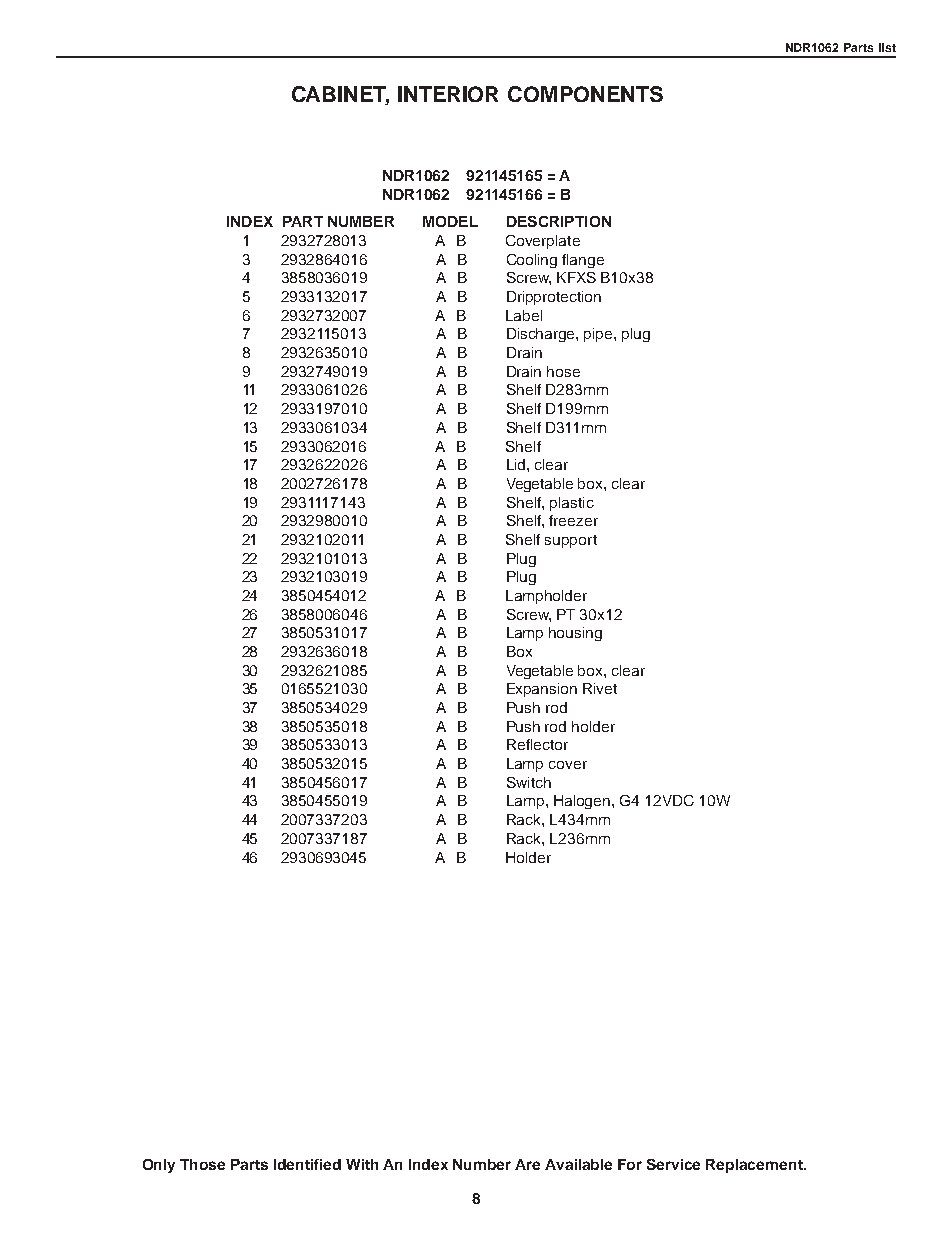 This image has height=1233, width=952. What do you see at coordinates (450, 221) in the image?
I see `MODEL` at bounding box center [450, 221].
